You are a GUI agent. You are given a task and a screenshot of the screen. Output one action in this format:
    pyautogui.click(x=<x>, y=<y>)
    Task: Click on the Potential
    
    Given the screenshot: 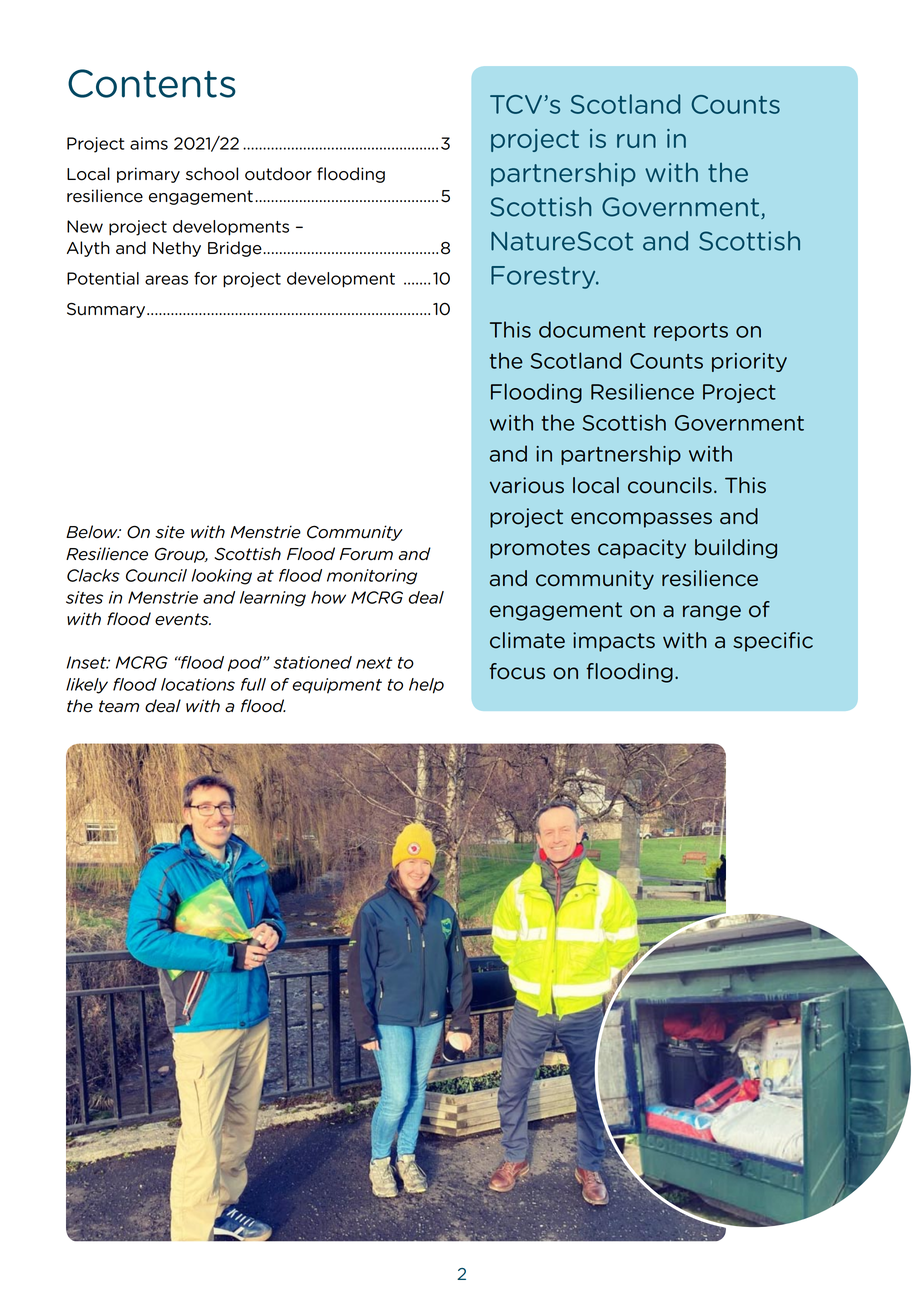 What is the action you would take?
    pyautogui.click(x=103, y=278)
